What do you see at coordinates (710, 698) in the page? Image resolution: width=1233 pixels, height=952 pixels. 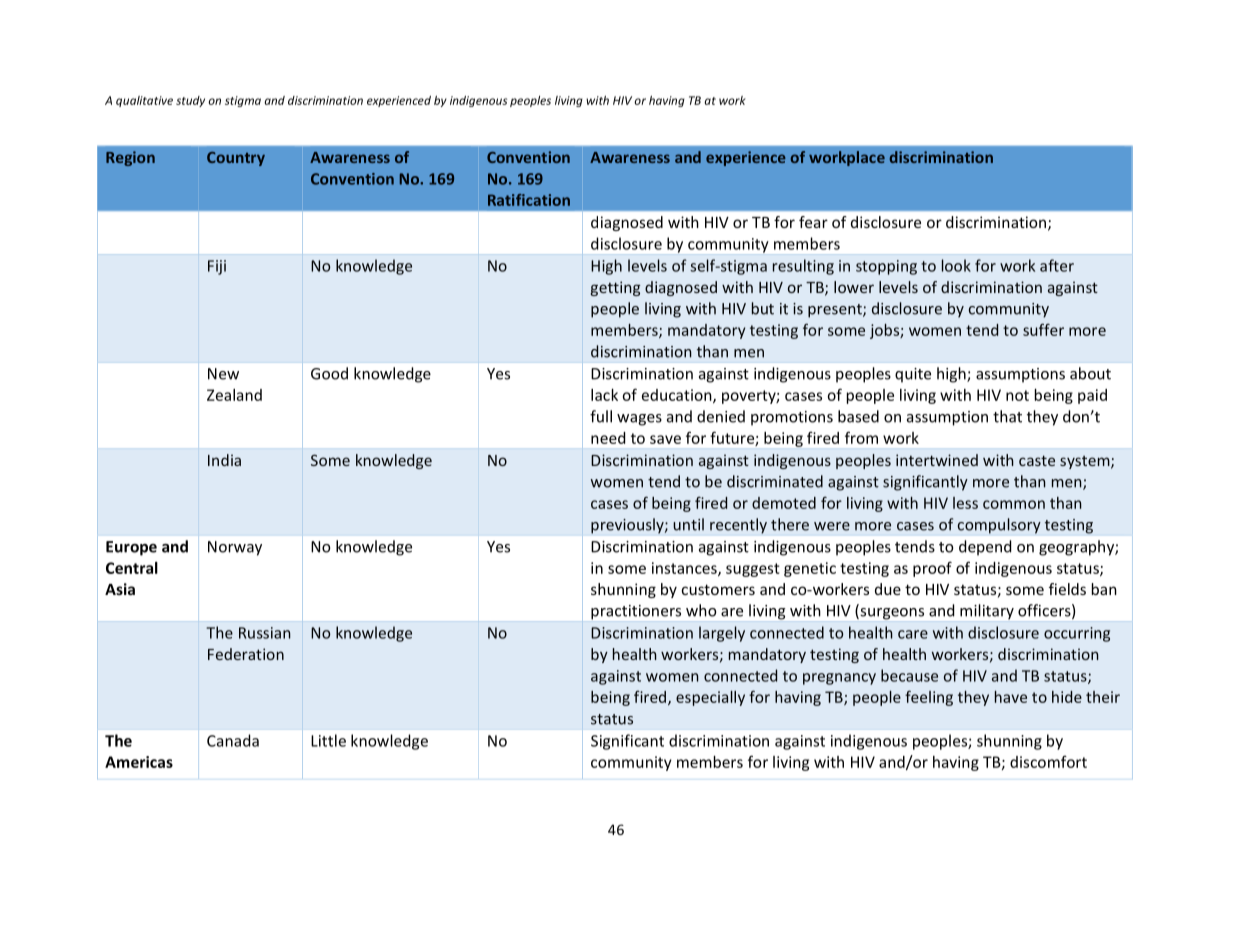 I see `especially` at bounding box center [710, 698].
